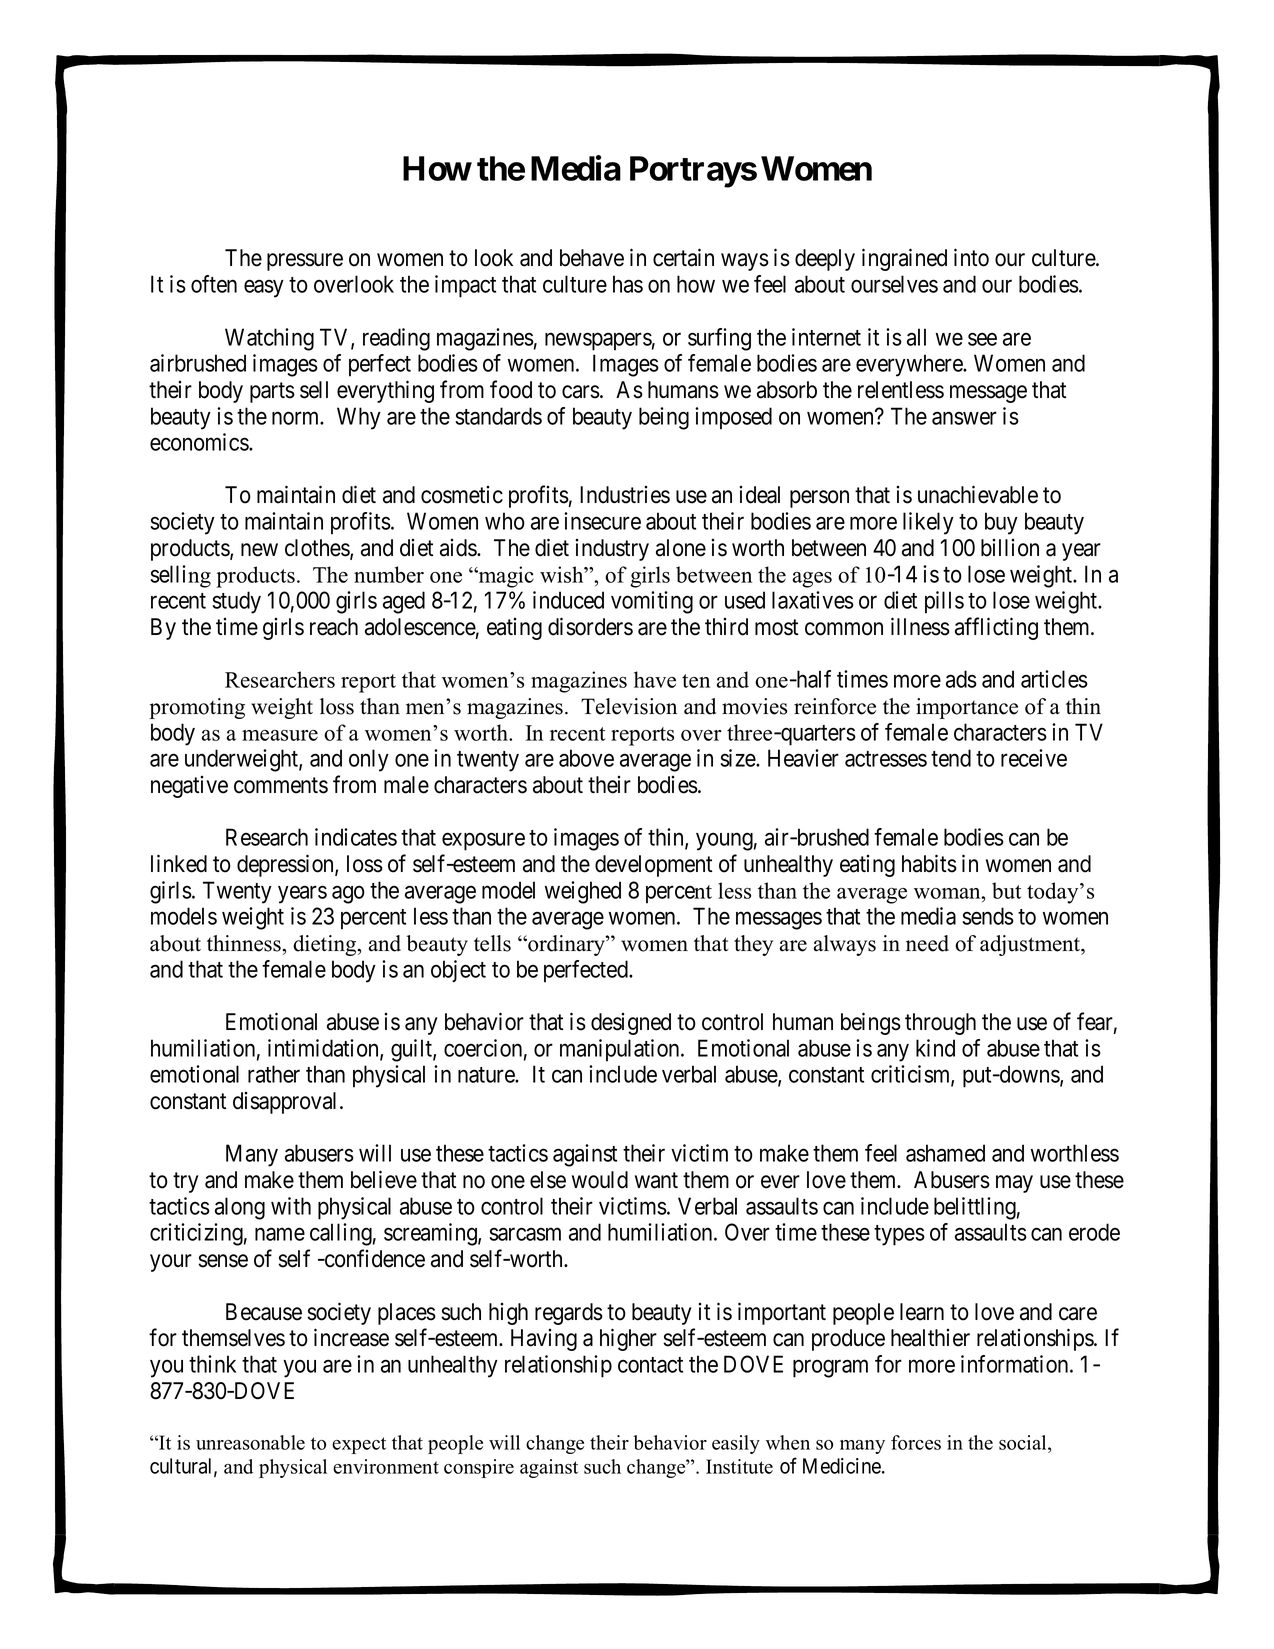 The width and height of the screenshot is (1274, 1649). Describe the element at coordinates (971, 257) in the screenshot. I see `into` at that location.
